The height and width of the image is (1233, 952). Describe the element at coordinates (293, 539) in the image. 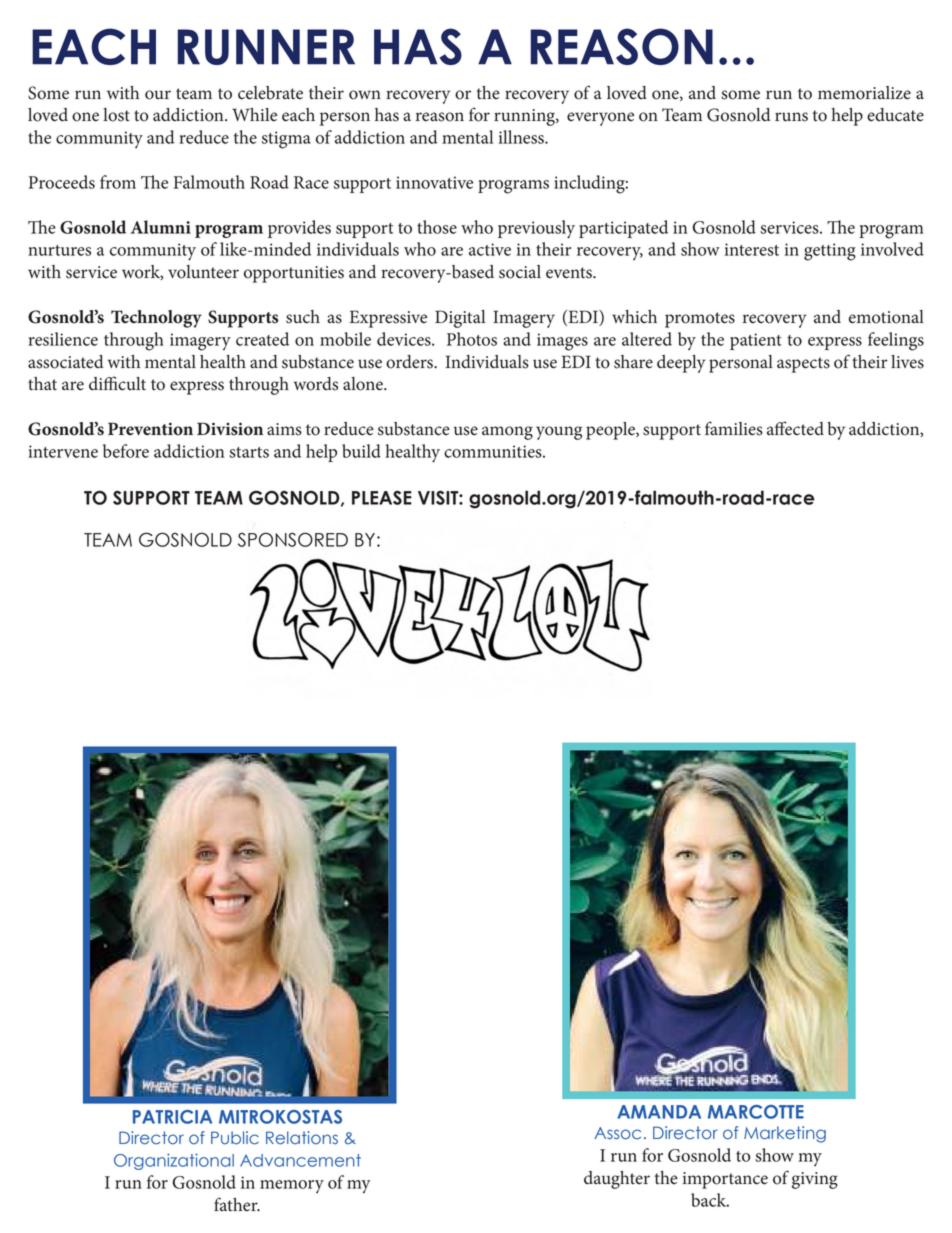

I see `SPONSORED` at that location.
